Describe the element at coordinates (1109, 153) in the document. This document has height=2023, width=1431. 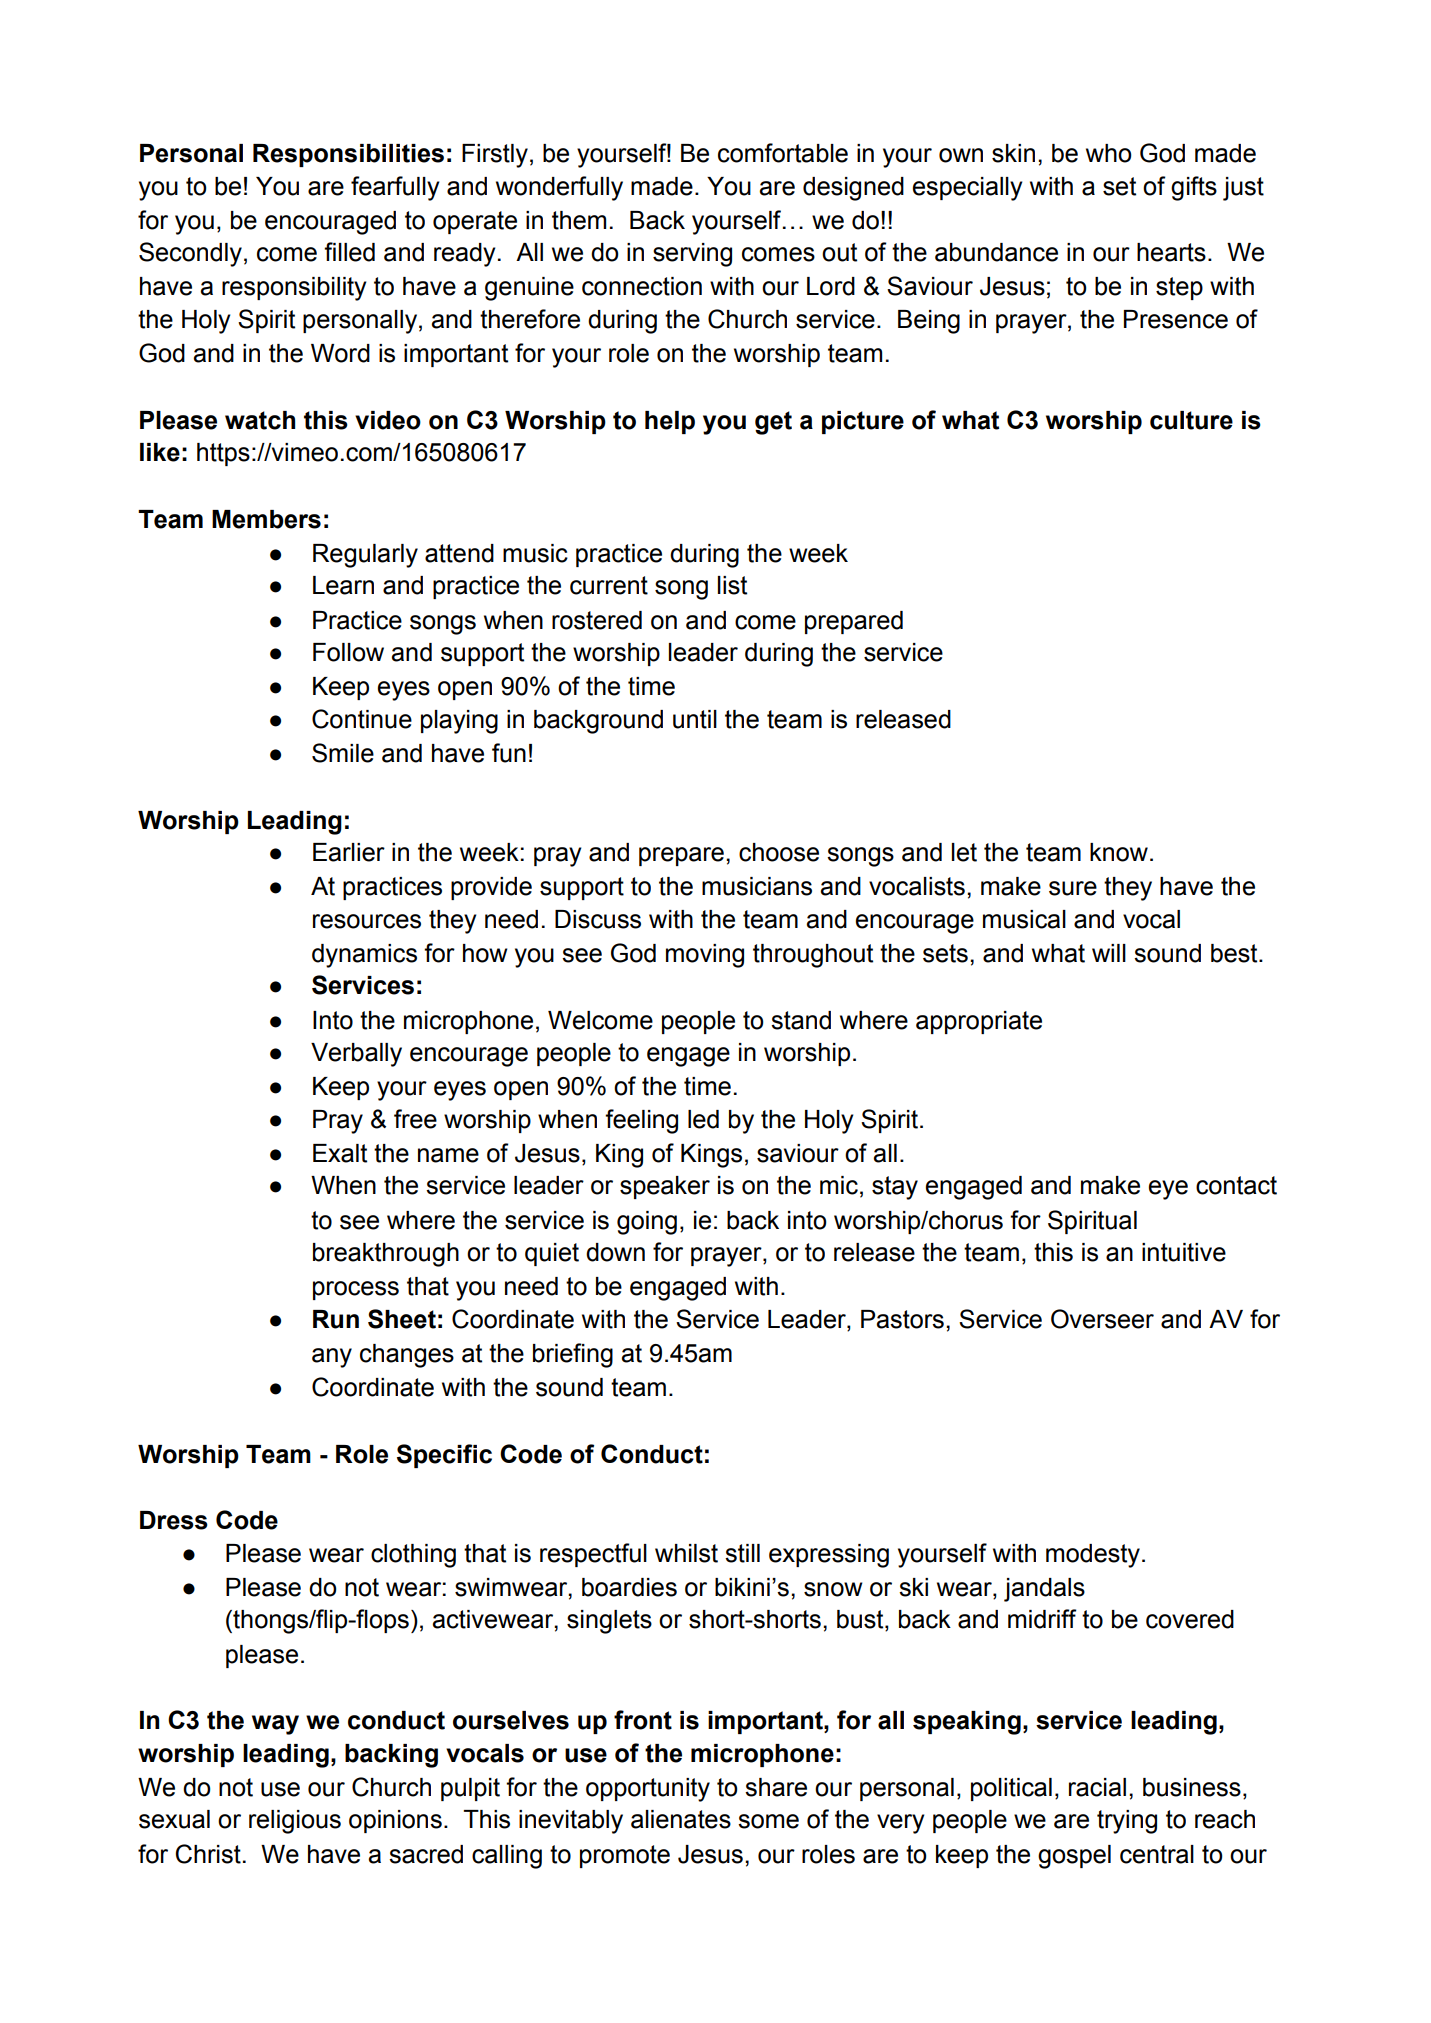
I see `who` at that location.
